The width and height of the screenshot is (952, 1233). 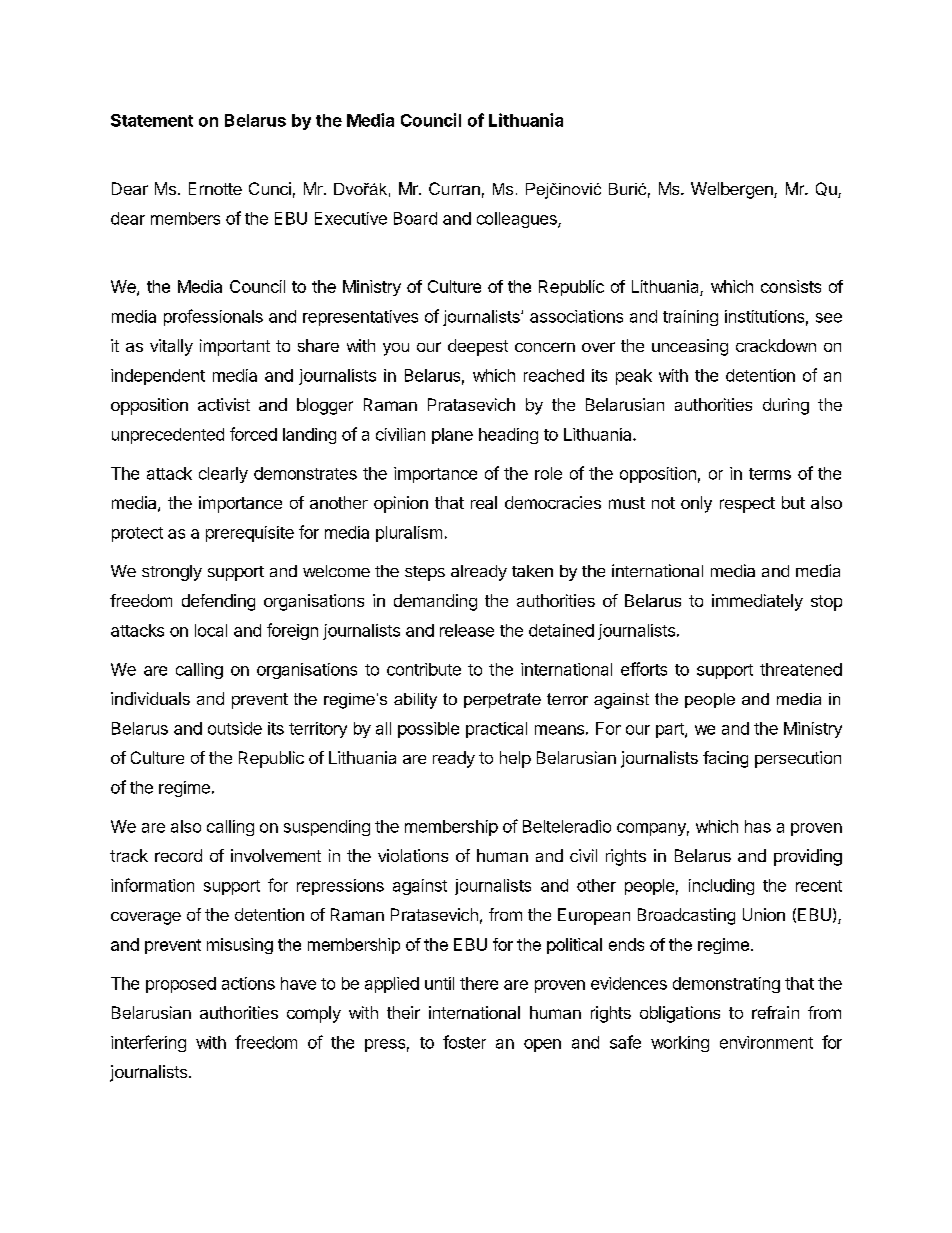 What do you see at coordinates (218, 602) in the screenshot?
I see `defending` at bounding box center [218, 602].
